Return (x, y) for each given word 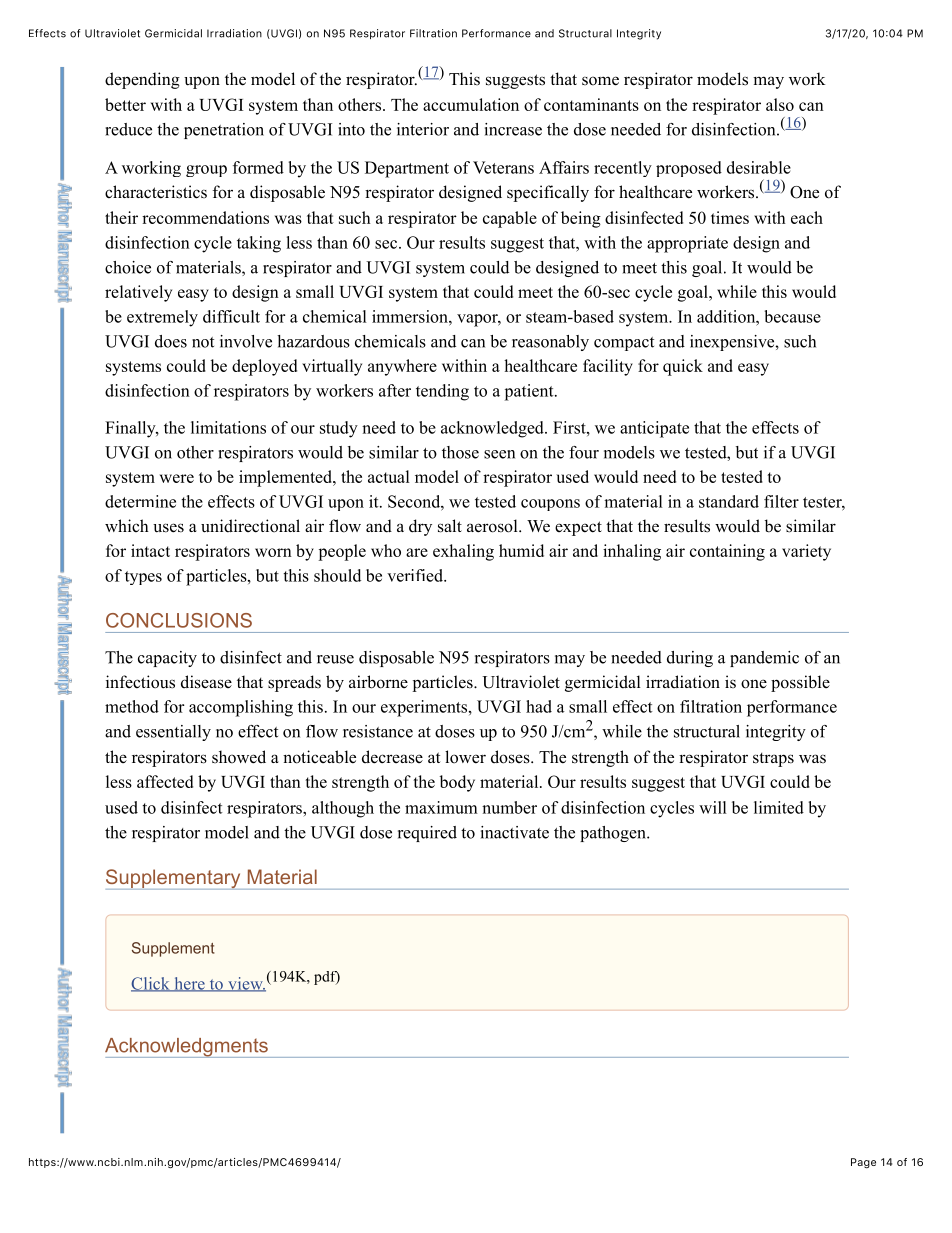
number (509, 807)
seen (499, 454)
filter (781, 501)
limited (779, 807)
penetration (224, 131)
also (780, 104)
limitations (228, 427)
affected (165, 781)
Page (863, 1163)
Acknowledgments (187, 1048)
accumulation (471, 104)
